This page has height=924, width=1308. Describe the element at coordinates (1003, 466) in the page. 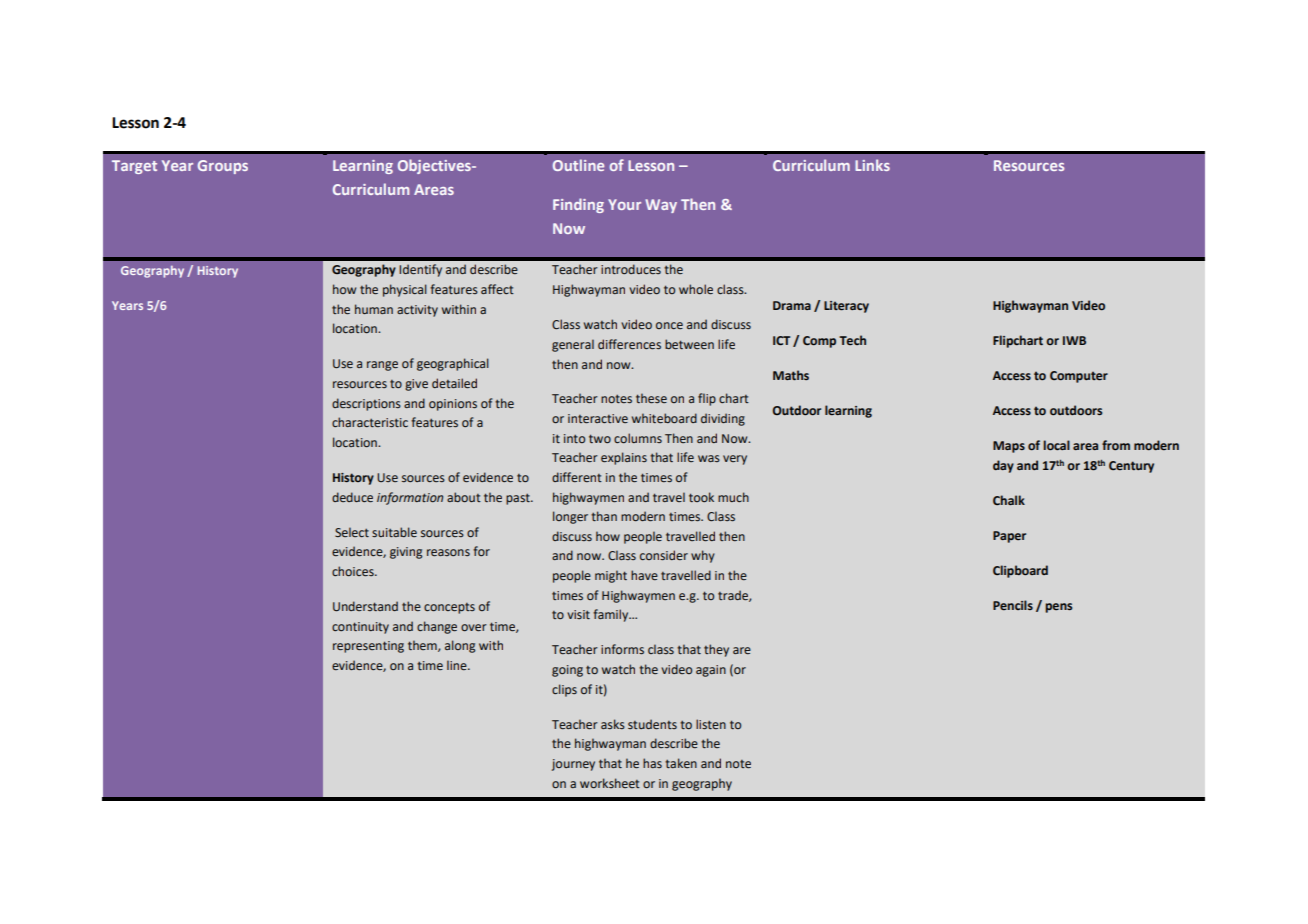

I see `day` at that location.
